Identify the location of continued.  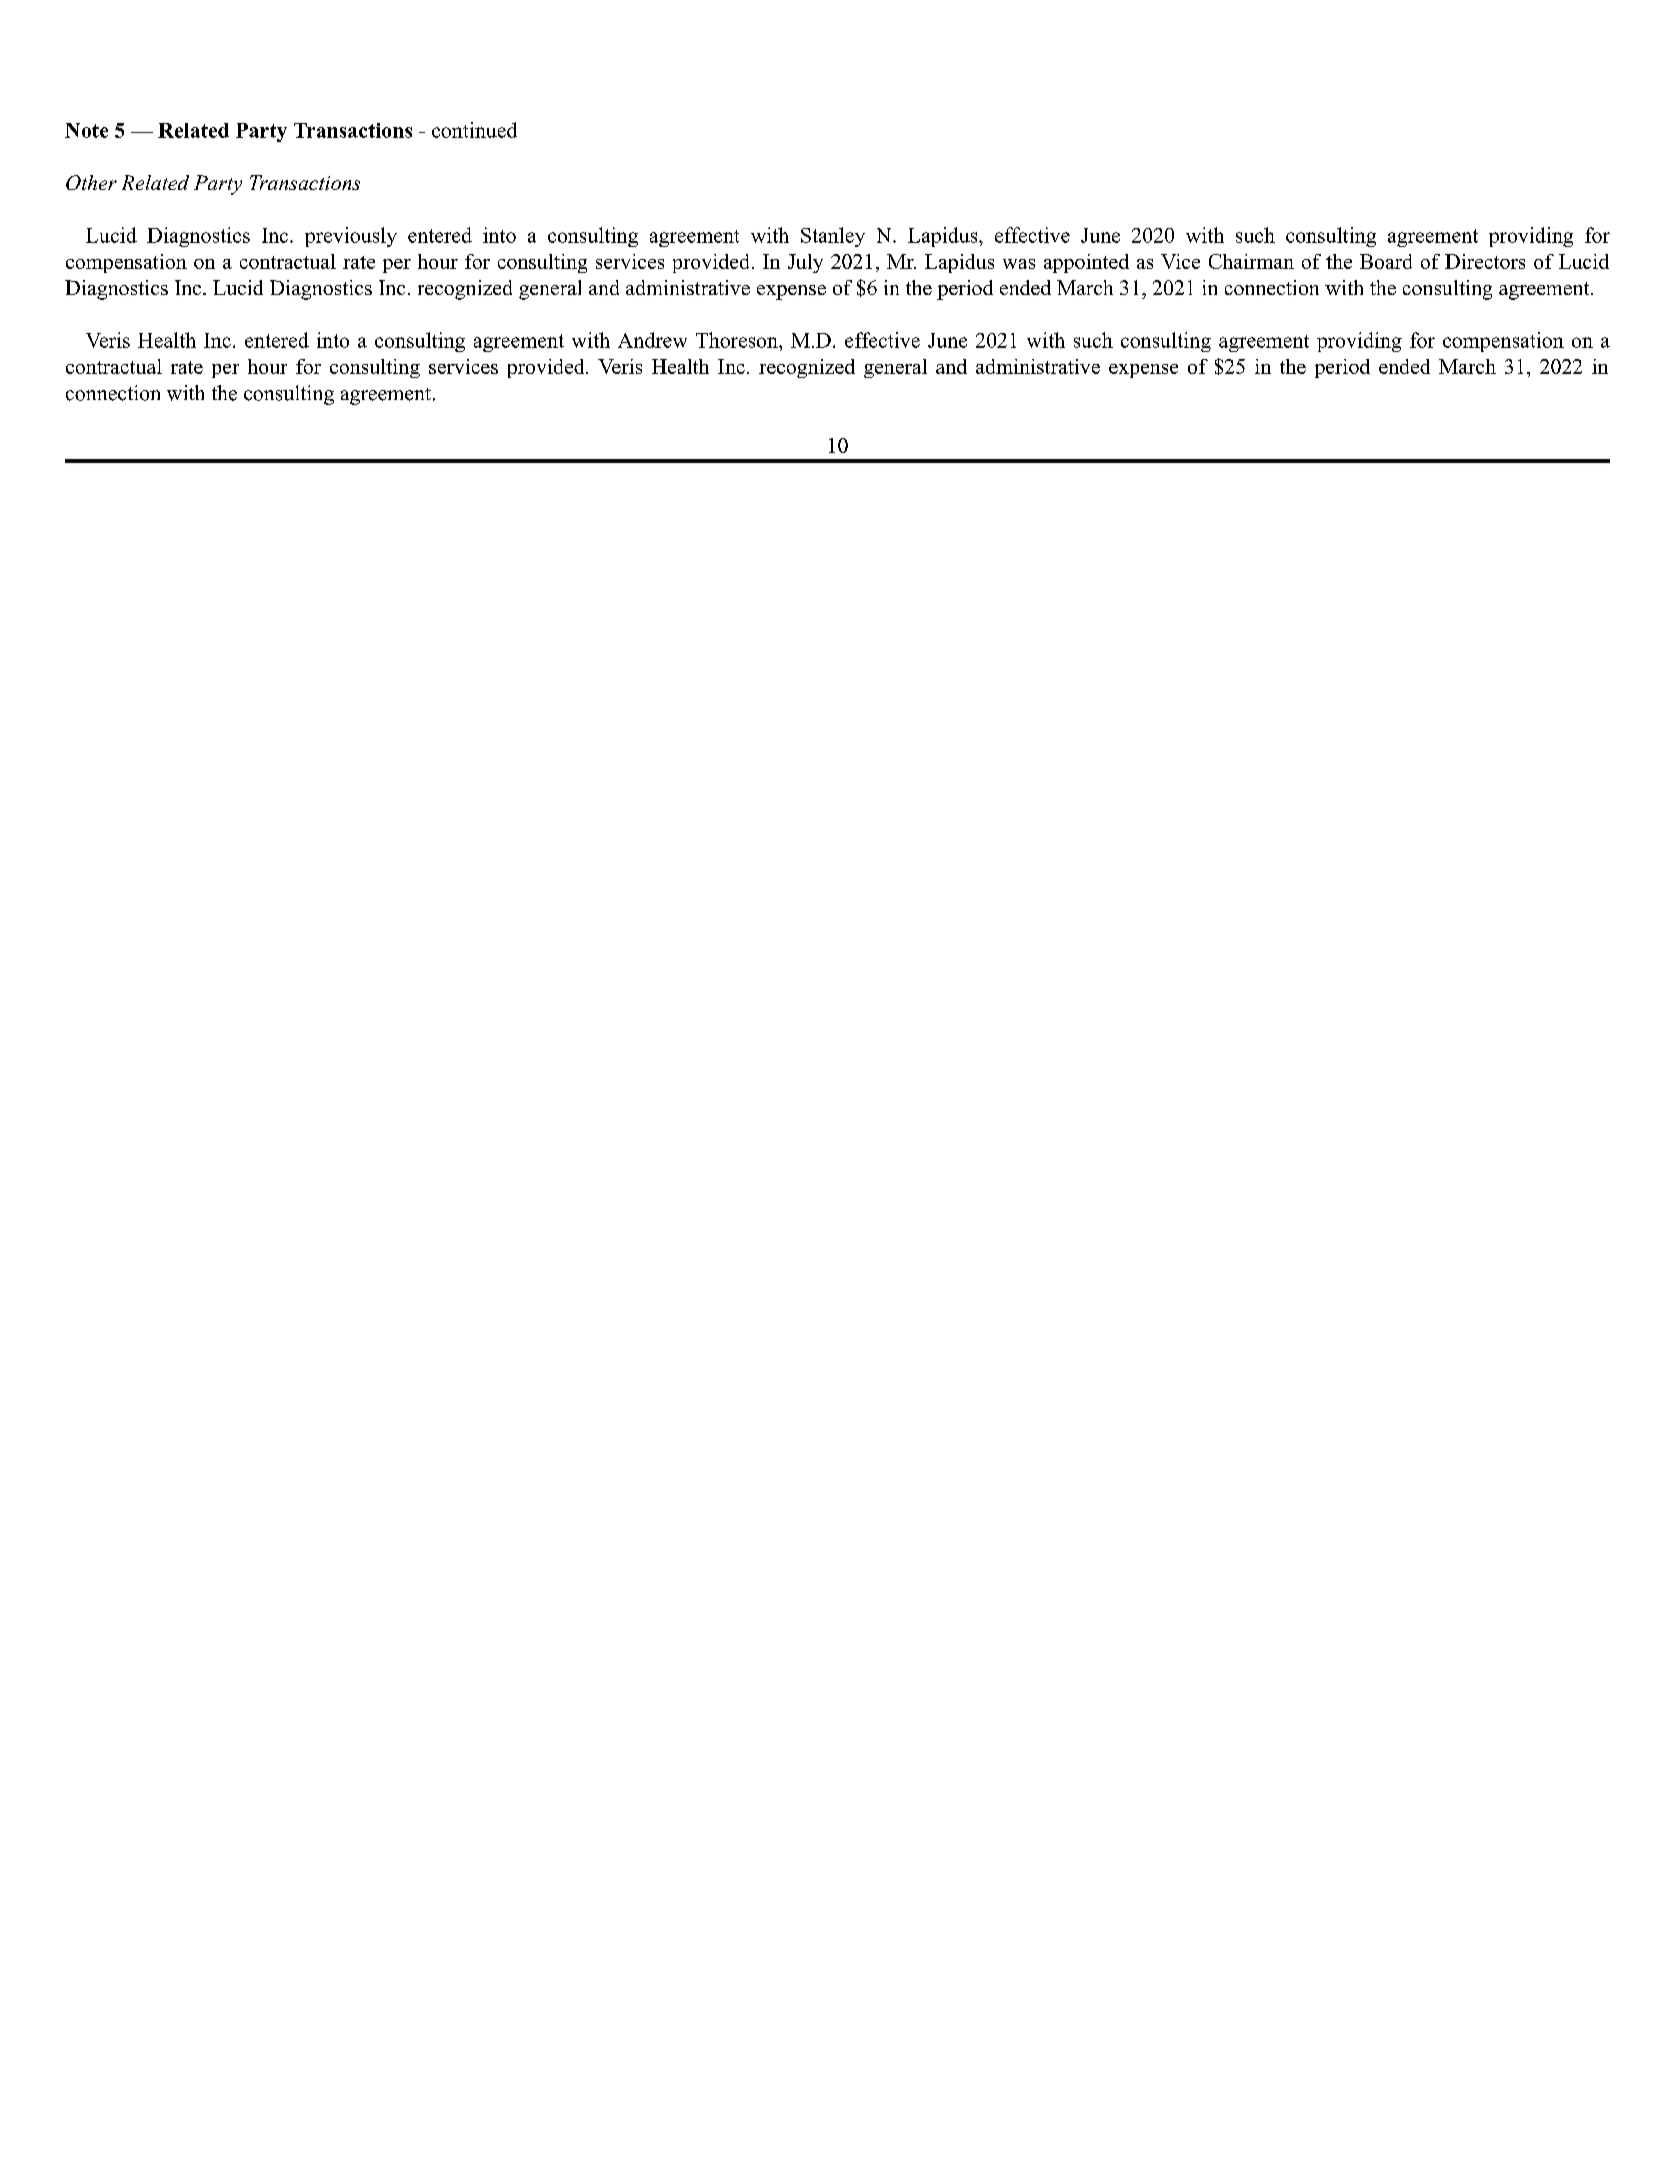
(474, 130).
